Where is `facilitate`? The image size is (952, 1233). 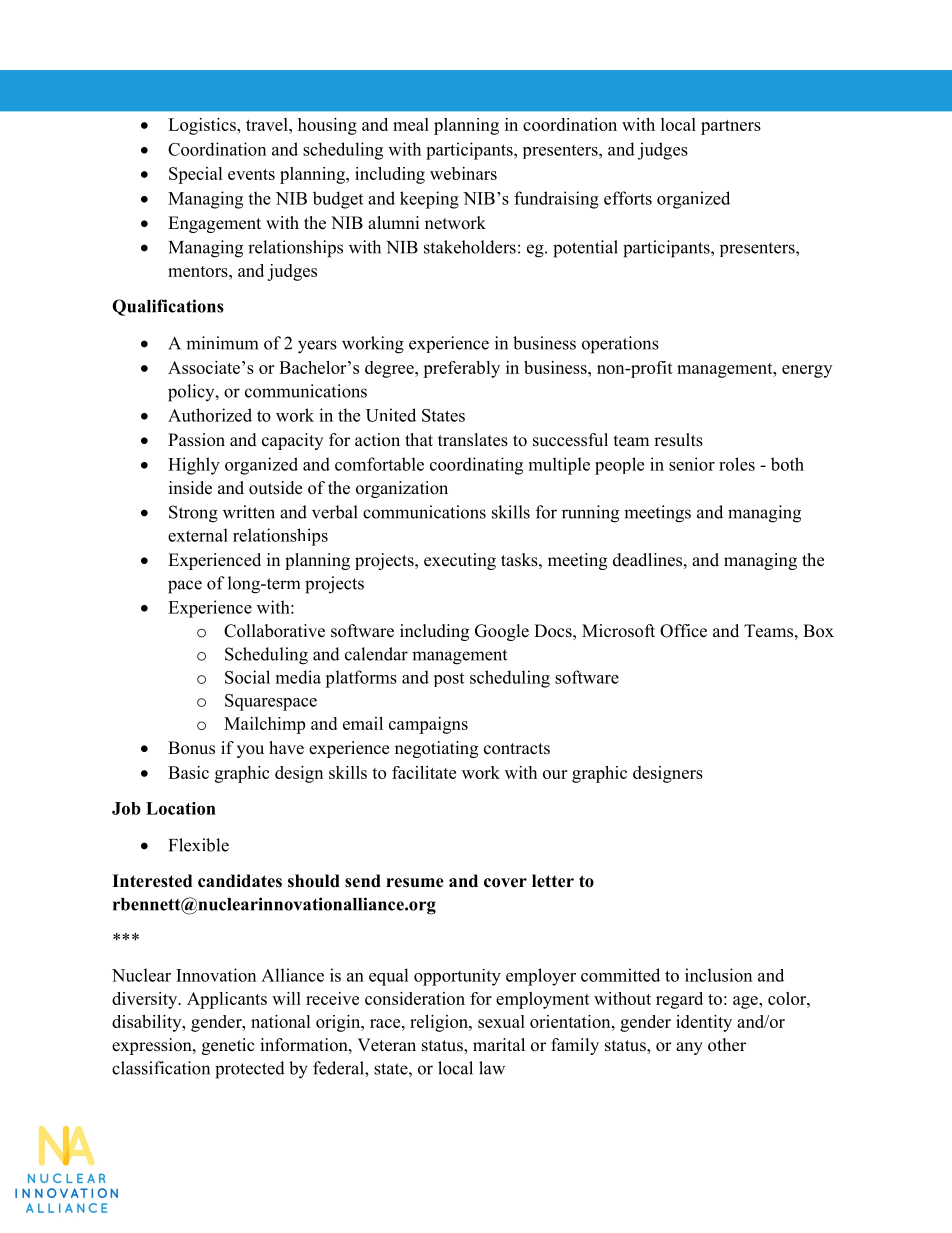 facilitate is located at coordinates (424, 772).
